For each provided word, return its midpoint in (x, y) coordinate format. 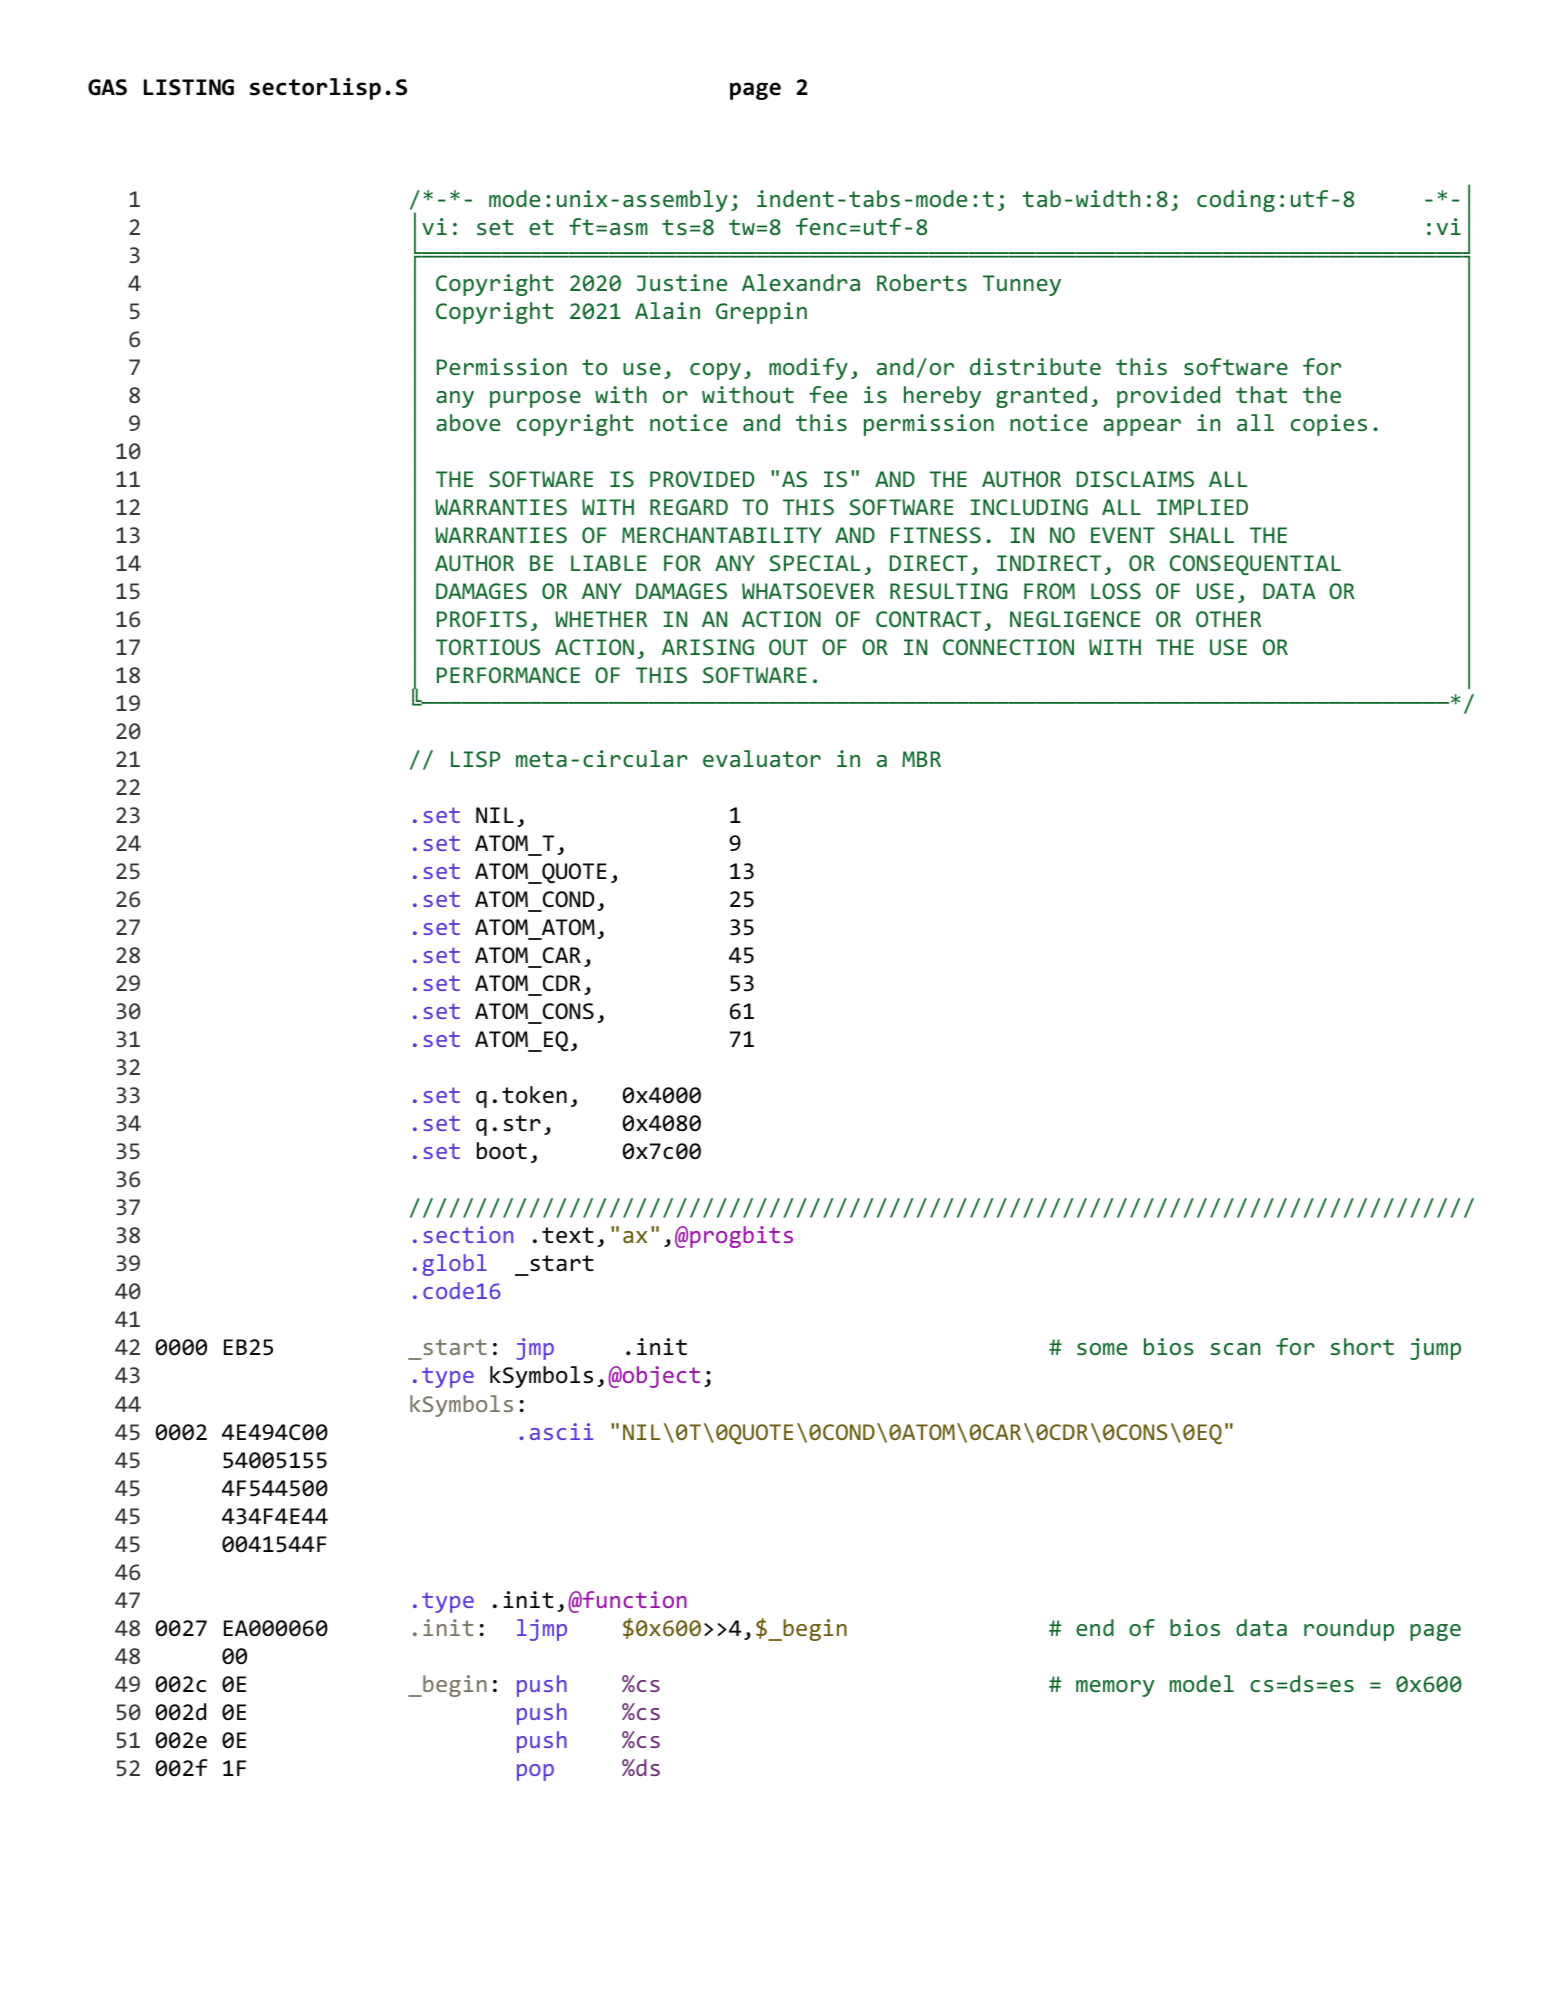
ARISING (708, 647)
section (468, 1234)
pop (535, 1772)
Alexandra (801, 282)
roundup (1349, 1630)
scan (1235, 1349)
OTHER (1228, 619)
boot (502, 1151)
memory (1115, 1688)
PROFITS (482, 619)
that (1261, 394)
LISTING (189, 87)
